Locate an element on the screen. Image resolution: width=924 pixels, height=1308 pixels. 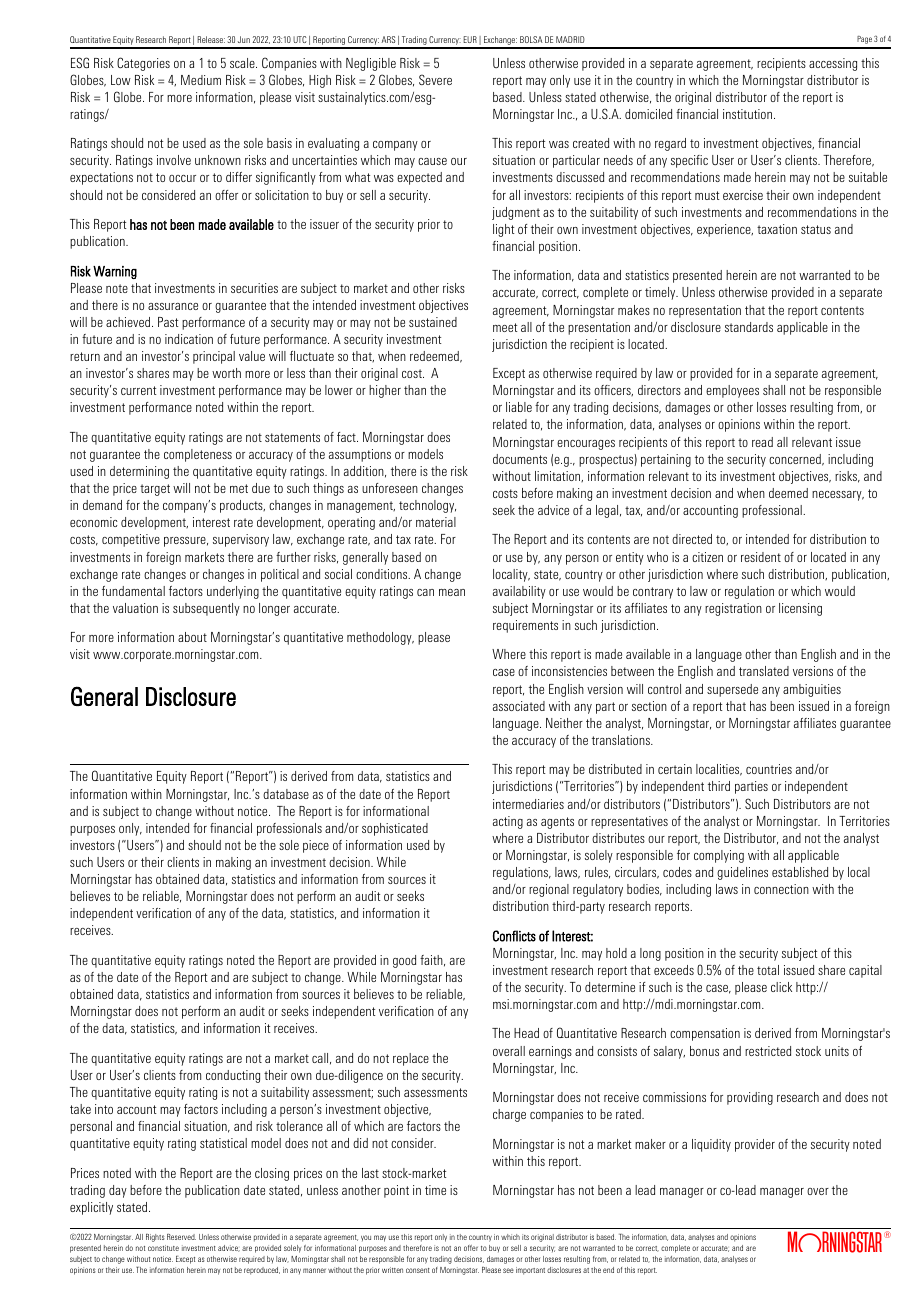
piece is located at coordinates (316, 846).
